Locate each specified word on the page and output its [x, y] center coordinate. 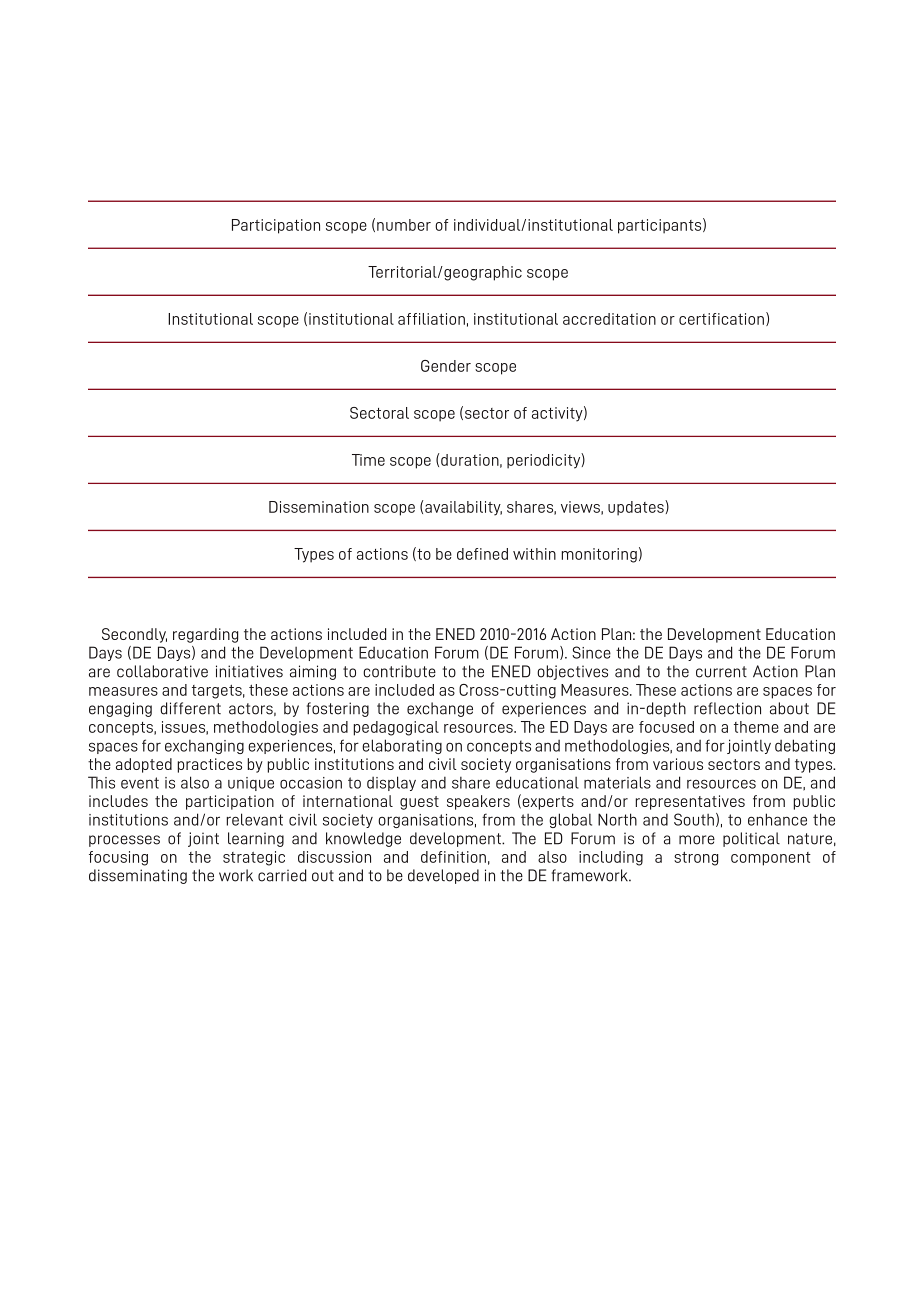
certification [721, 319]
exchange [440, 709]
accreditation [609, 319]
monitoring [599, 555]
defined [482, 554]
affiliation [431, 319]
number [404, 225]
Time [368, 460]
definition [453, 857]
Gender [446, 366]
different [190, 708]
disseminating [138, 876]
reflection [727, 708]
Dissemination [319, 507]
